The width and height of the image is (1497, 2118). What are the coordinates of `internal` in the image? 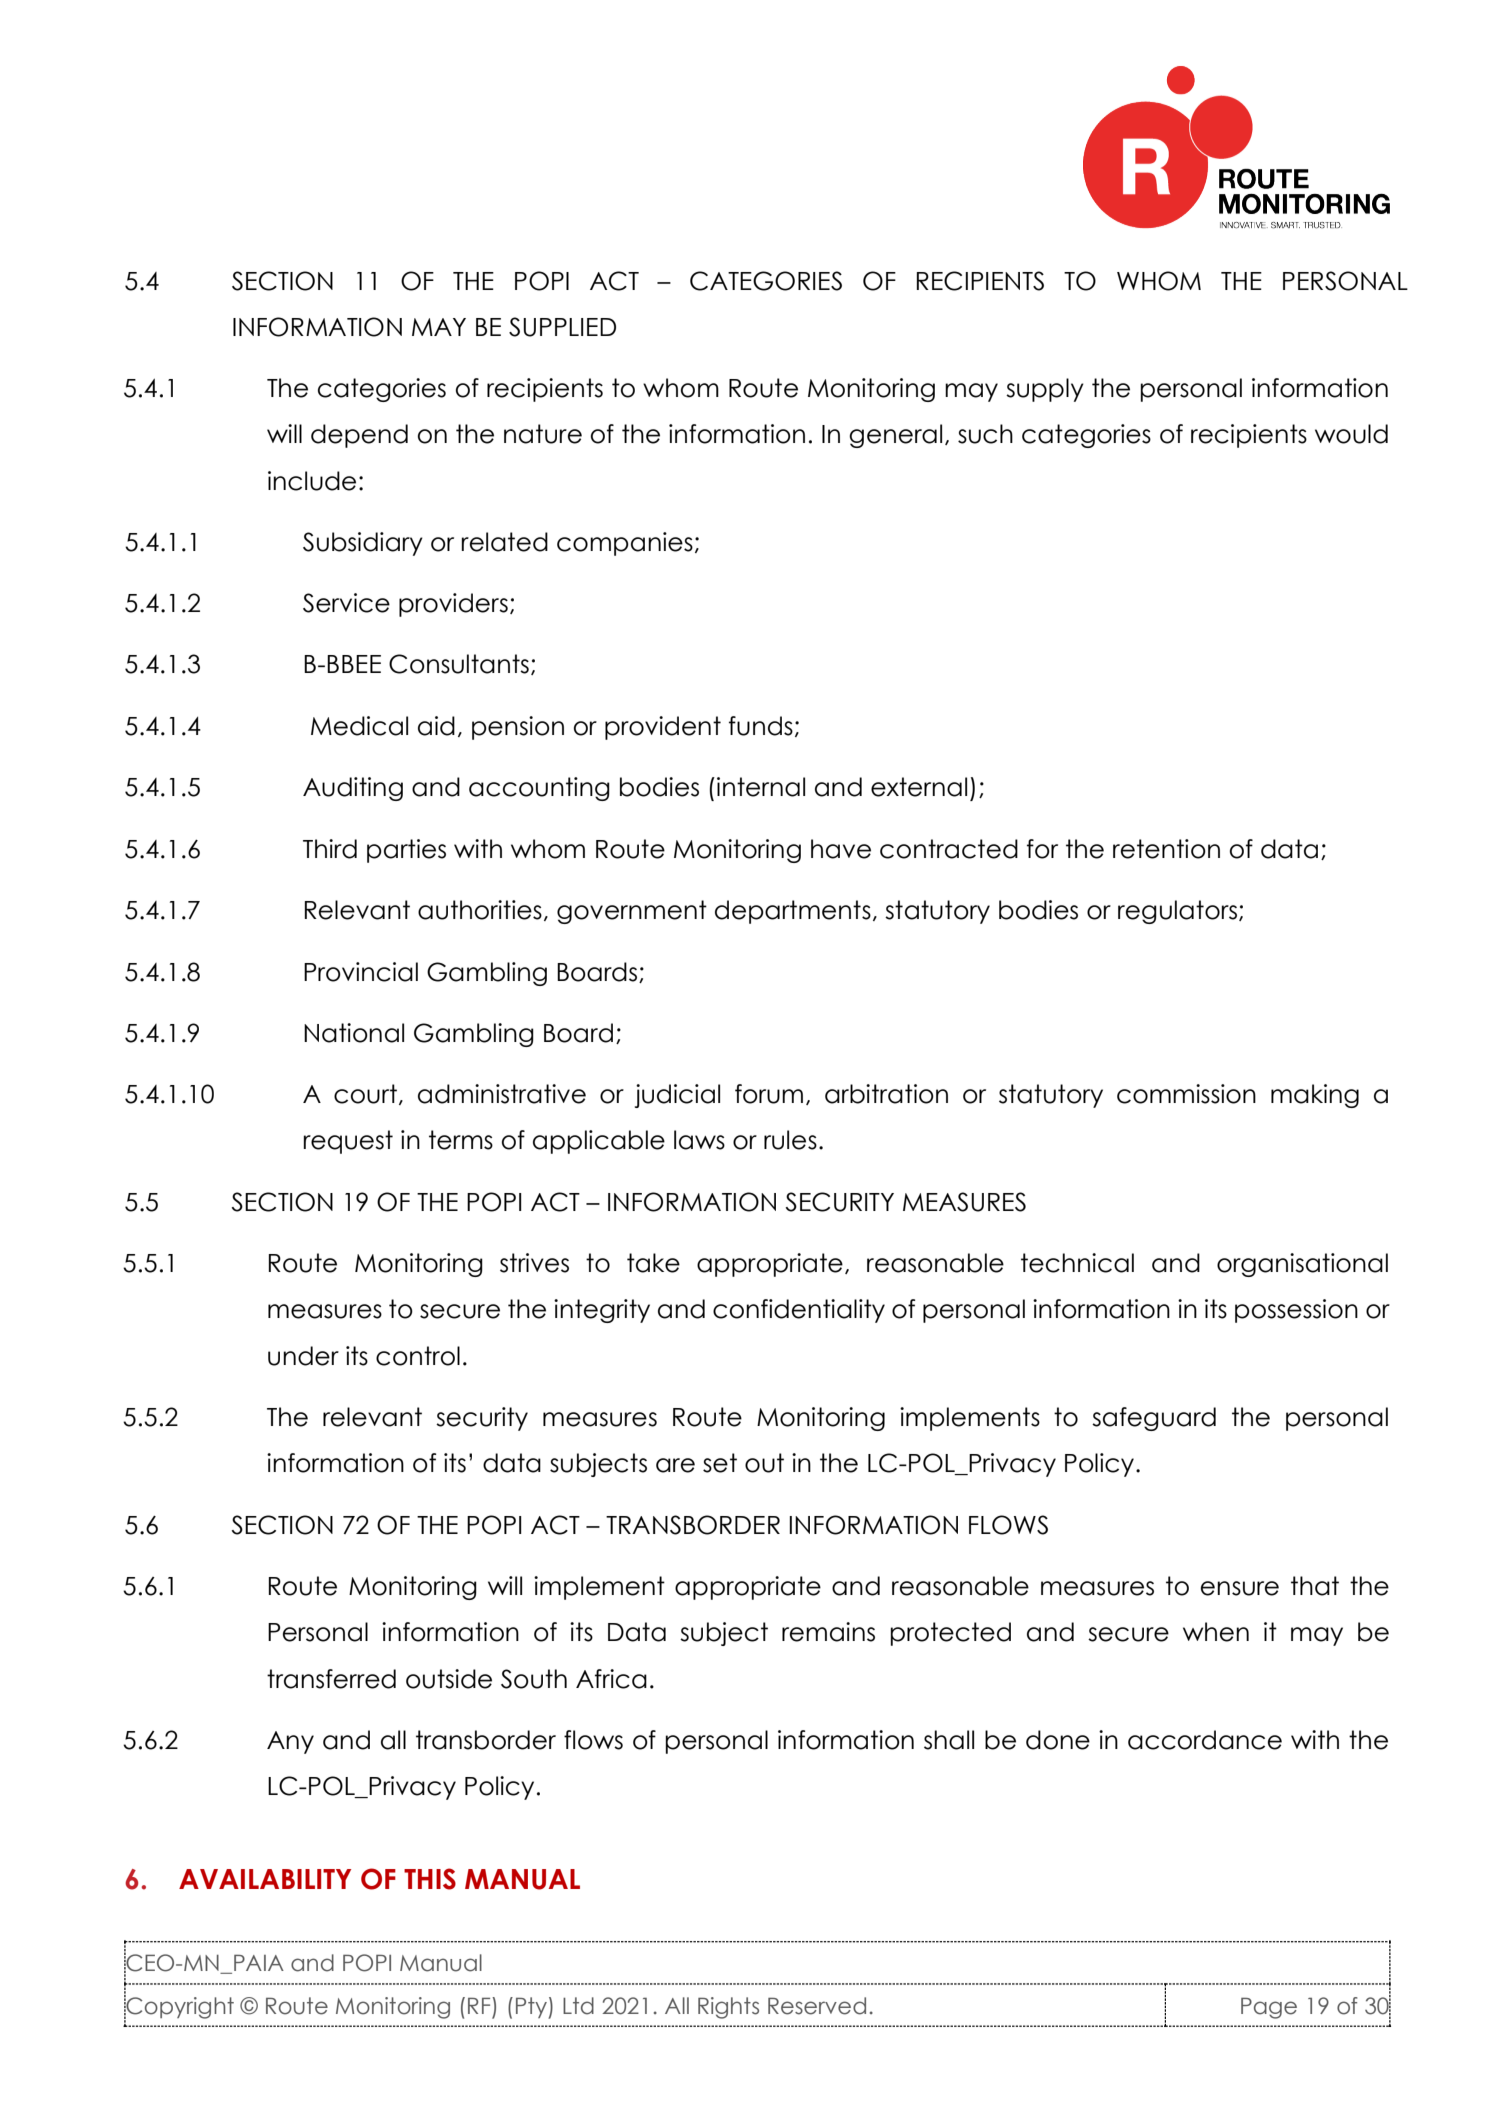 It's located at (761, 787).
